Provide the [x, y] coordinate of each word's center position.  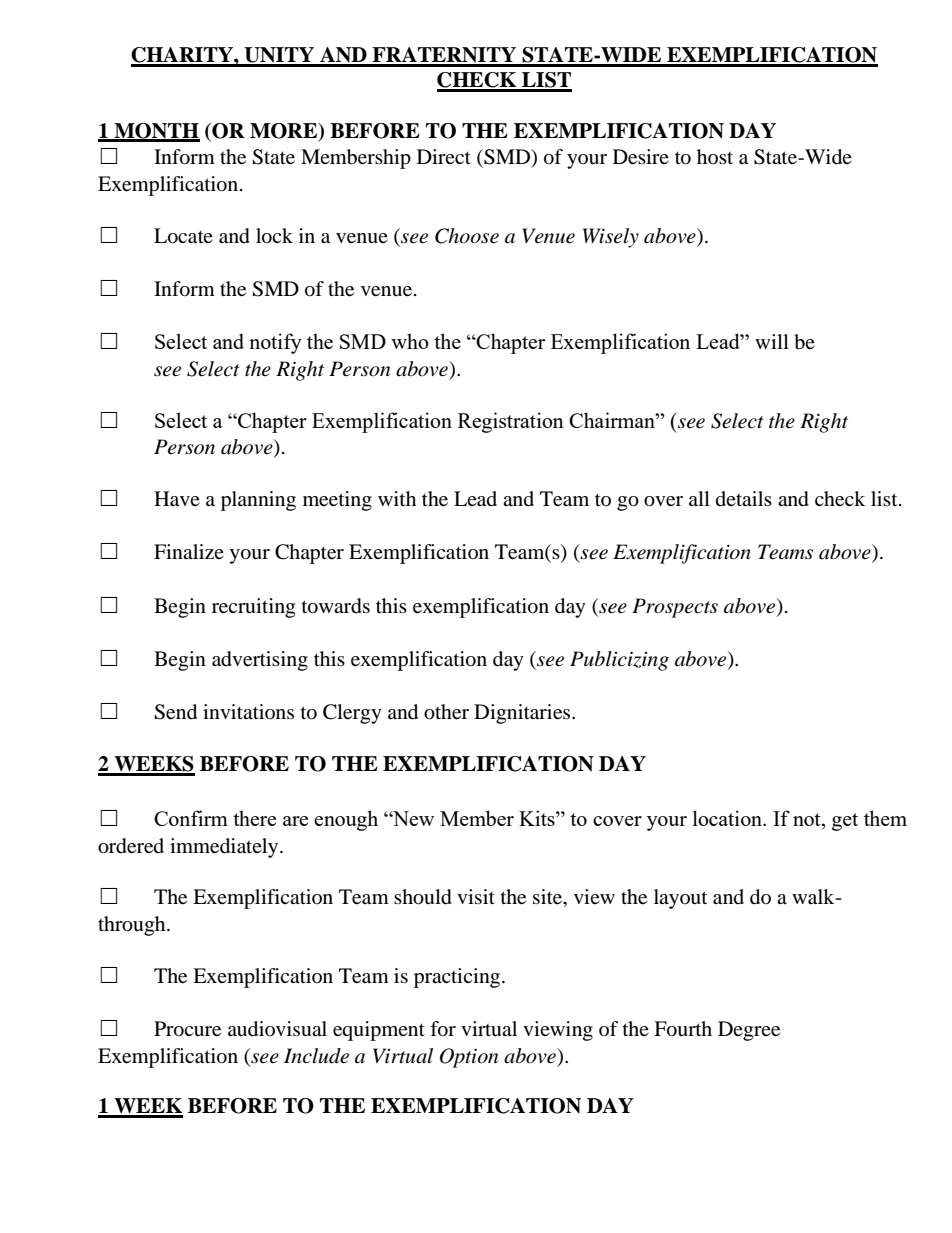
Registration [511, 422]
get [845, 822]
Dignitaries [523, 714]
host [715, 156]
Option [469, 1058]
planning [258, 501]
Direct [444, 156]
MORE [285, 131]
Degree [749, 1031]
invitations [248, 711]
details [744, 498]
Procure [187, 1029]
